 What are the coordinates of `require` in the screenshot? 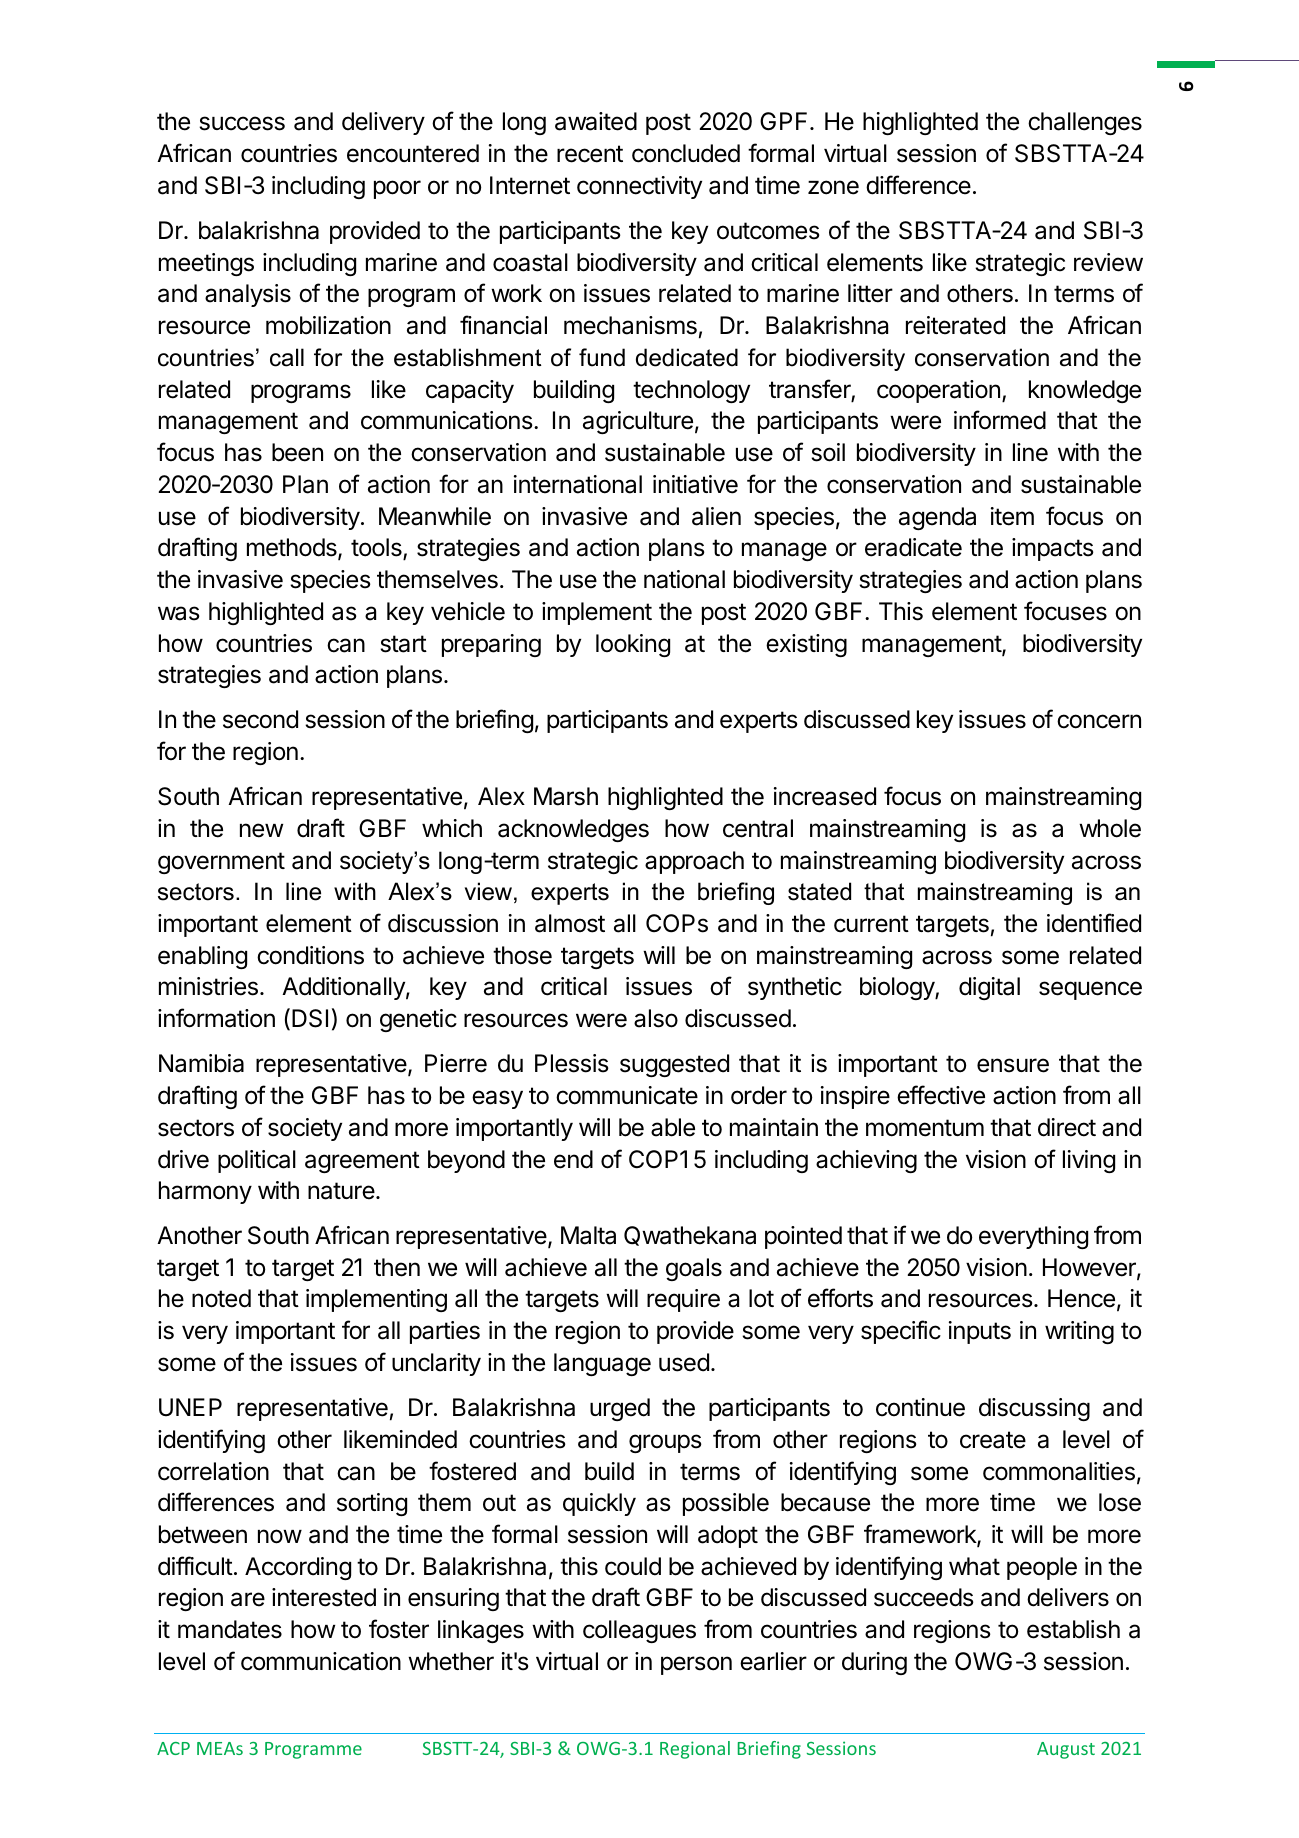 It's located at (683, 1300).
